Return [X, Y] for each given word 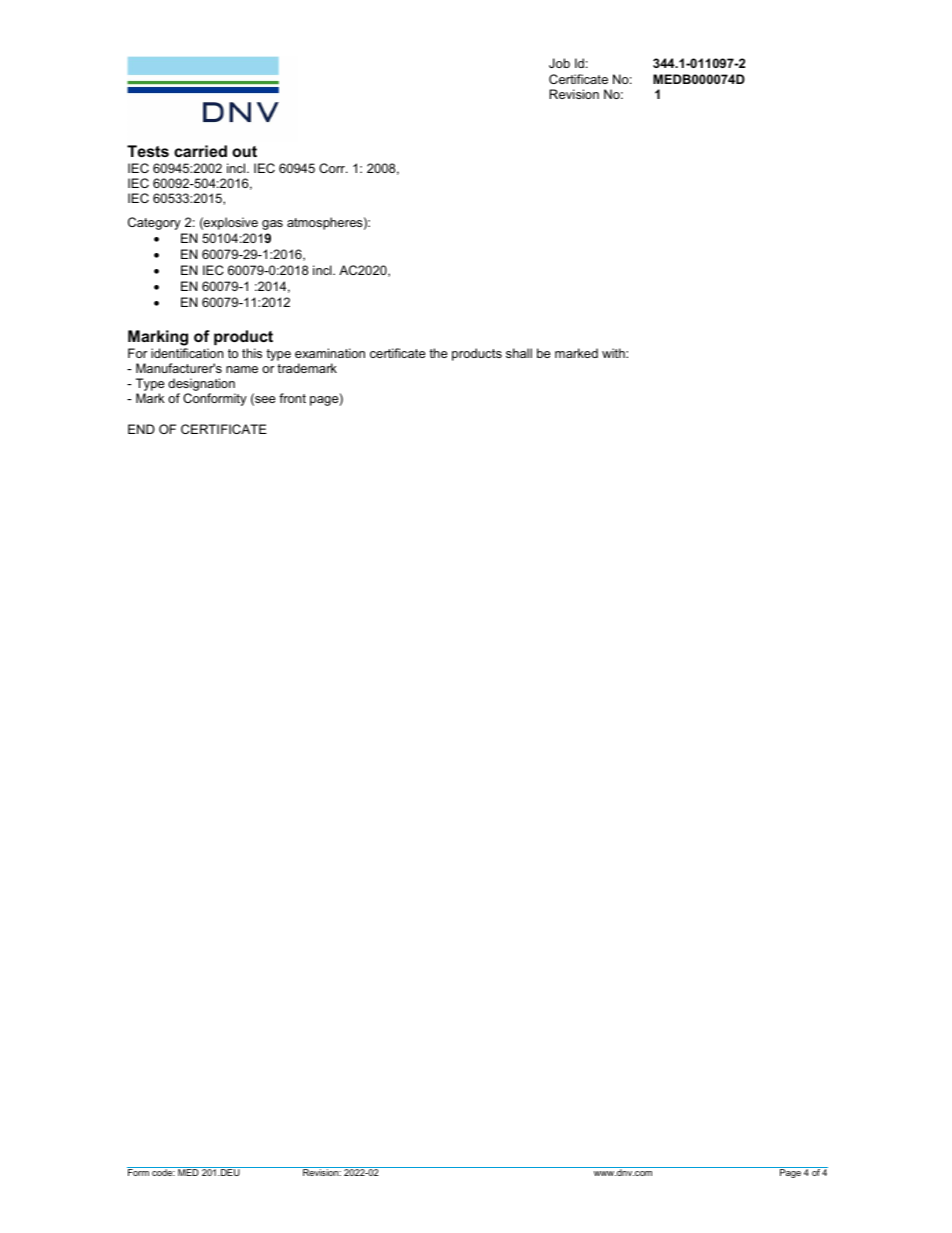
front [292, 398]
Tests [148, 151]
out [244, 151]
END [141, 429]
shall [519, 353]
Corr [333, 168]
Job [559, 63]
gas [272, 225]
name [242, 369]
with [614, 353]
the [438, 353]
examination [330, 353]
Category [154, 223]
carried [200, 151]
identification [187, 353]
